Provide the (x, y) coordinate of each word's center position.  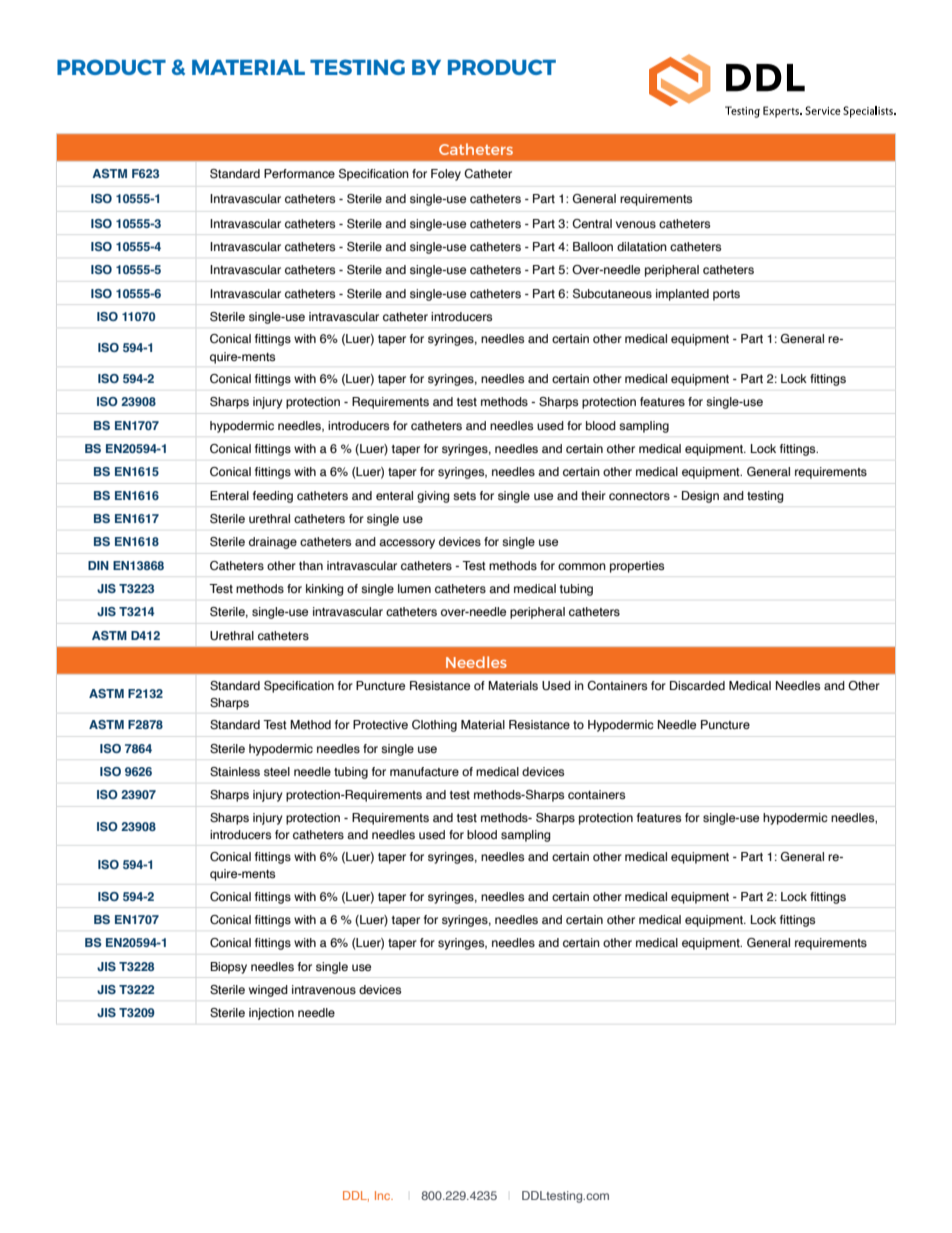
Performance (299, 173)
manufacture (424, 771)
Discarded (697, 685)
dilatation (642, 246)
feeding (273, 497)
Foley (446, 175)
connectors (639, 496)
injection (271, 1014)
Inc (384, 1195)
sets (464, 496)
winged (268, 991)
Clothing (434, 726)
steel (277, 771)
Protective (380, 724)
